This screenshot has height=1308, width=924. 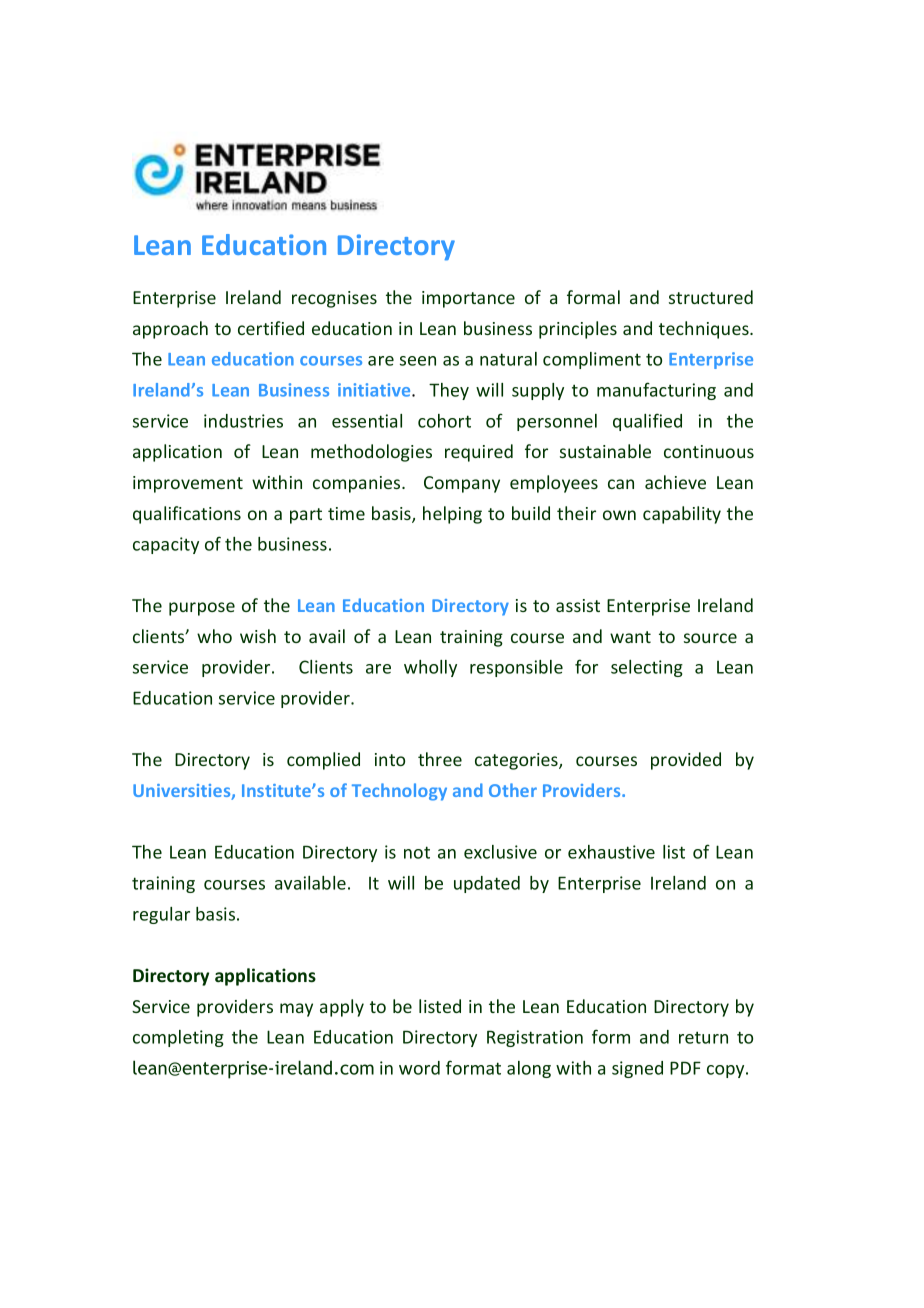 I want to click on certified, so click(x=271, y=328).
